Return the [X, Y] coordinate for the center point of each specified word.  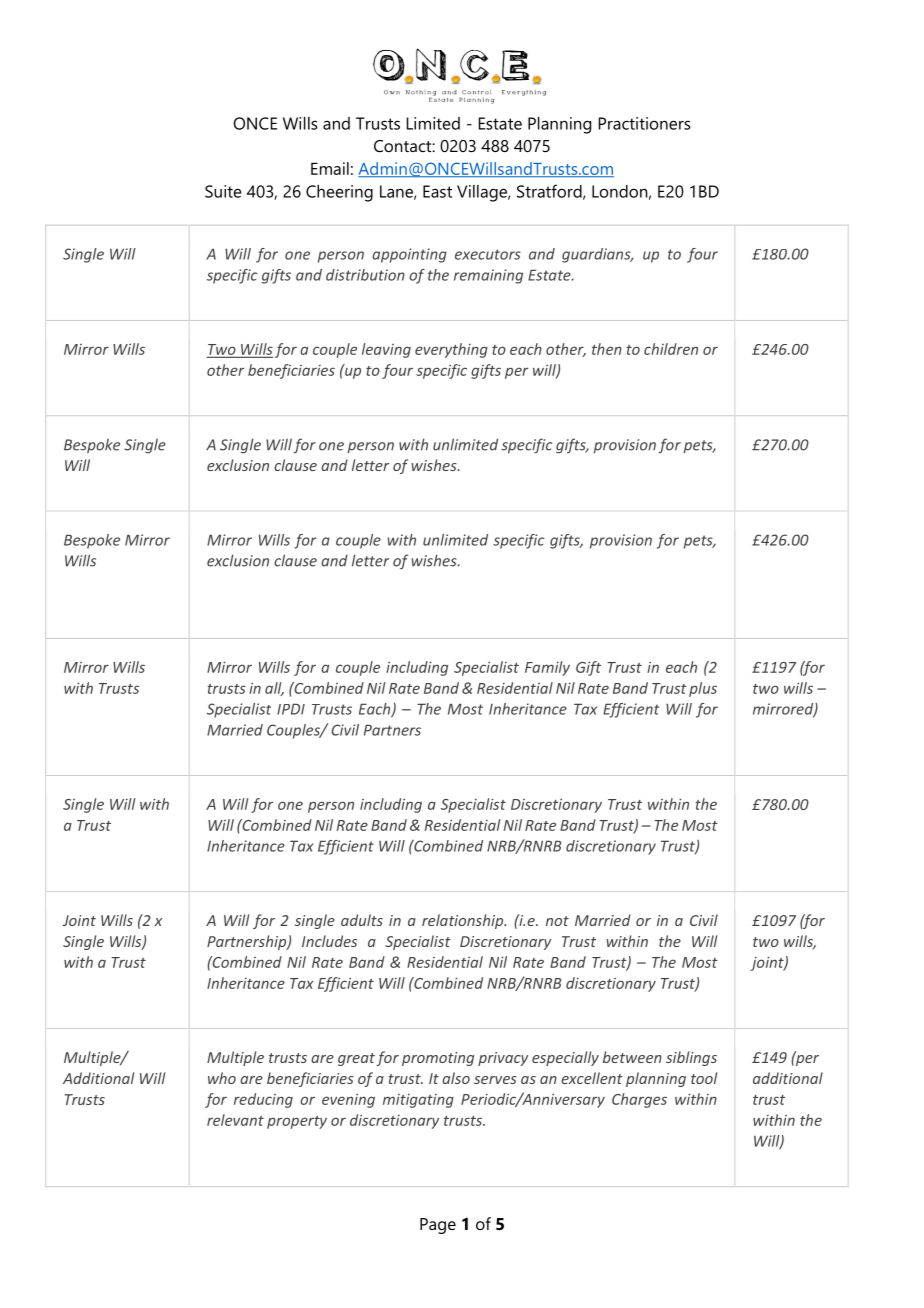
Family [547, 668]
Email [330, 168]
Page [438, 1226]
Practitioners [645, 123]
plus [703, 689]
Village [483, 193]
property [297, 1122]
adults [362, 920]
